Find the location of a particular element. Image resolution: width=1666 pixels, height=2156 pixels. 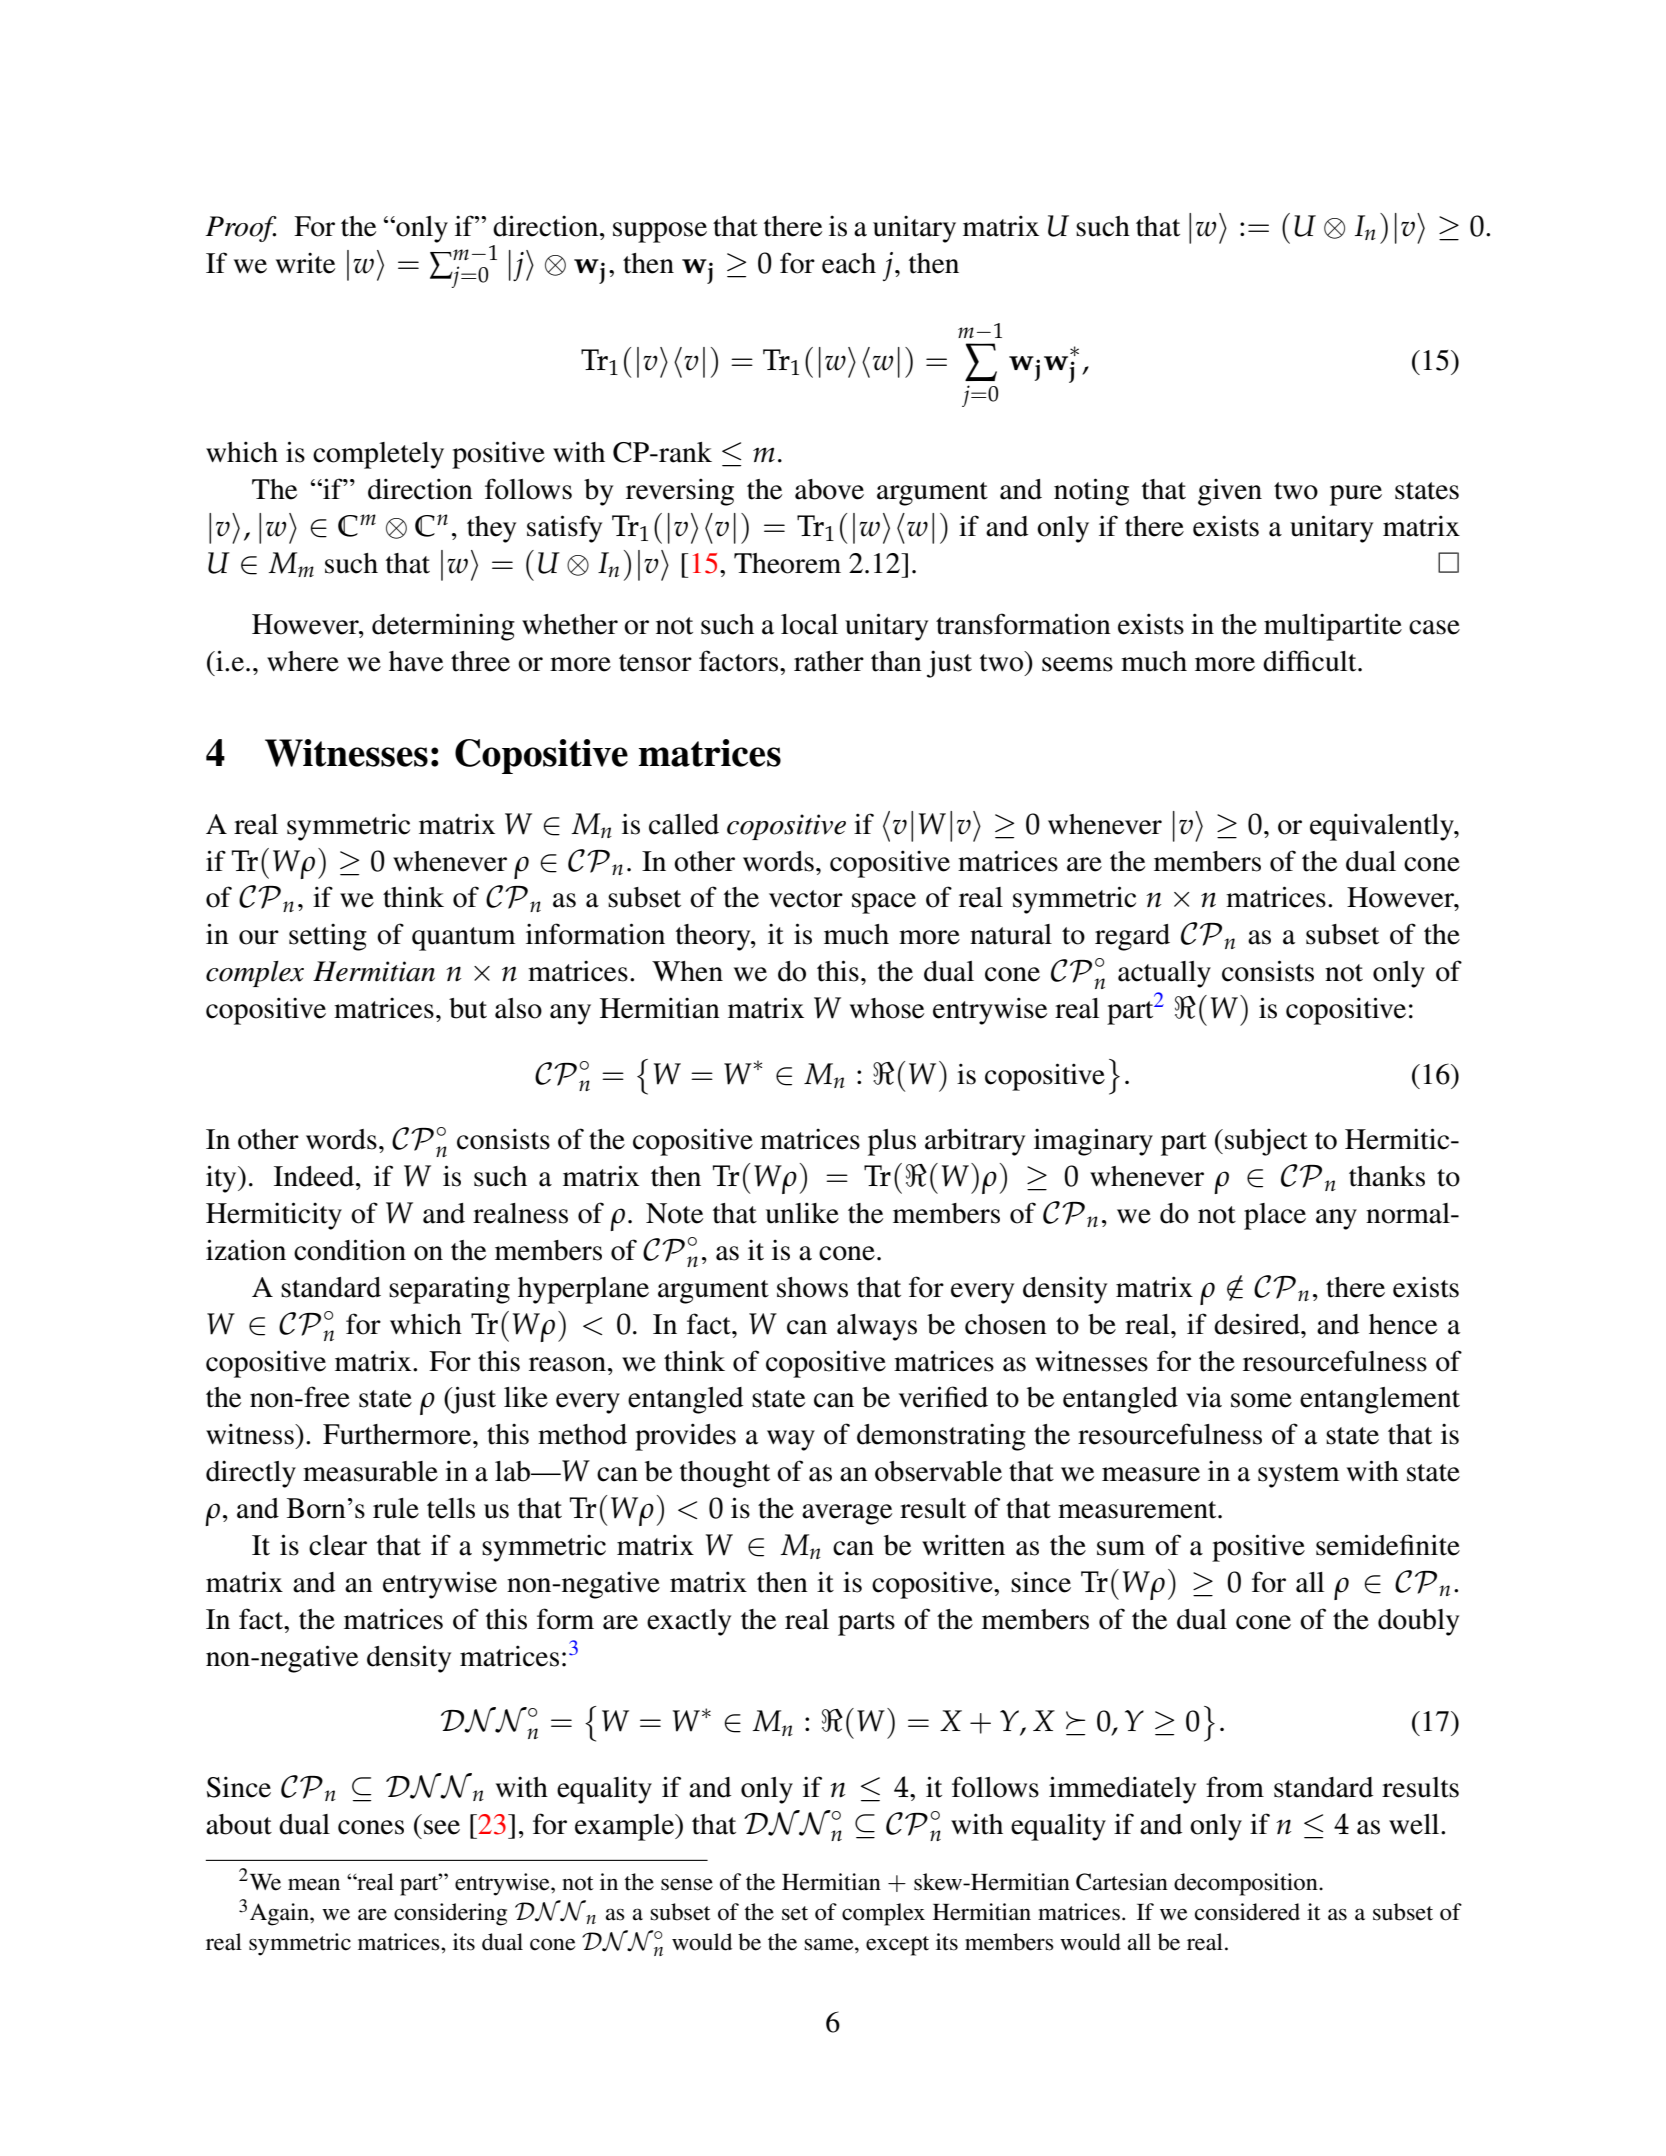

subject is located at coordinates (1266, 1142).
